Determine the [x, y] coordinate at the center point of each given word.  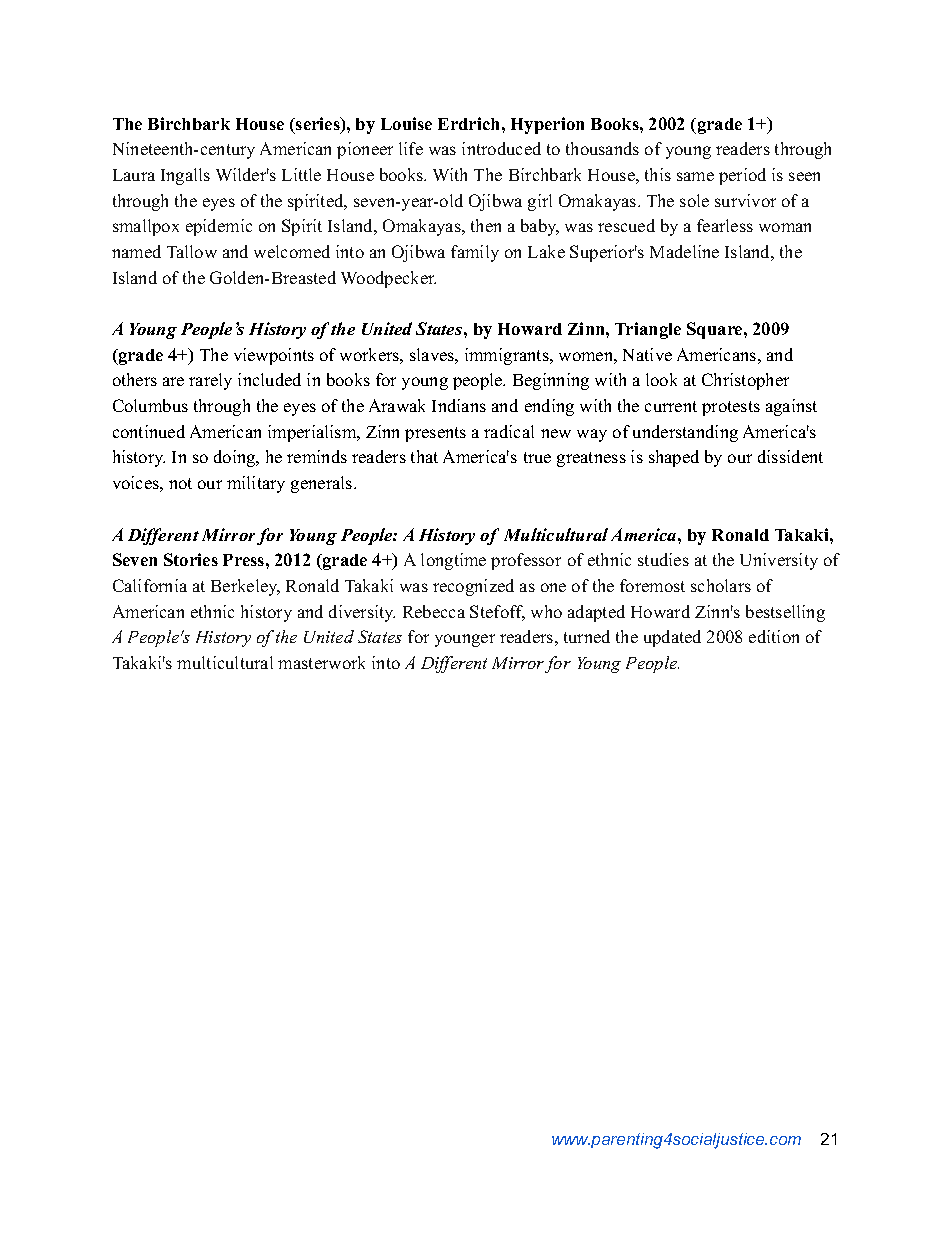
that [424, 456]
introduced [501, 148]
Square [716, 330]
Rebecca [434, 611]
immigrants [508, 356]
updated [672, 638]
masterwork [321, 662]
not [180, 483]
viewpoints [274, 356]
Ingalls [185, 176]
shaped [674, 458]
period [742, 176]
